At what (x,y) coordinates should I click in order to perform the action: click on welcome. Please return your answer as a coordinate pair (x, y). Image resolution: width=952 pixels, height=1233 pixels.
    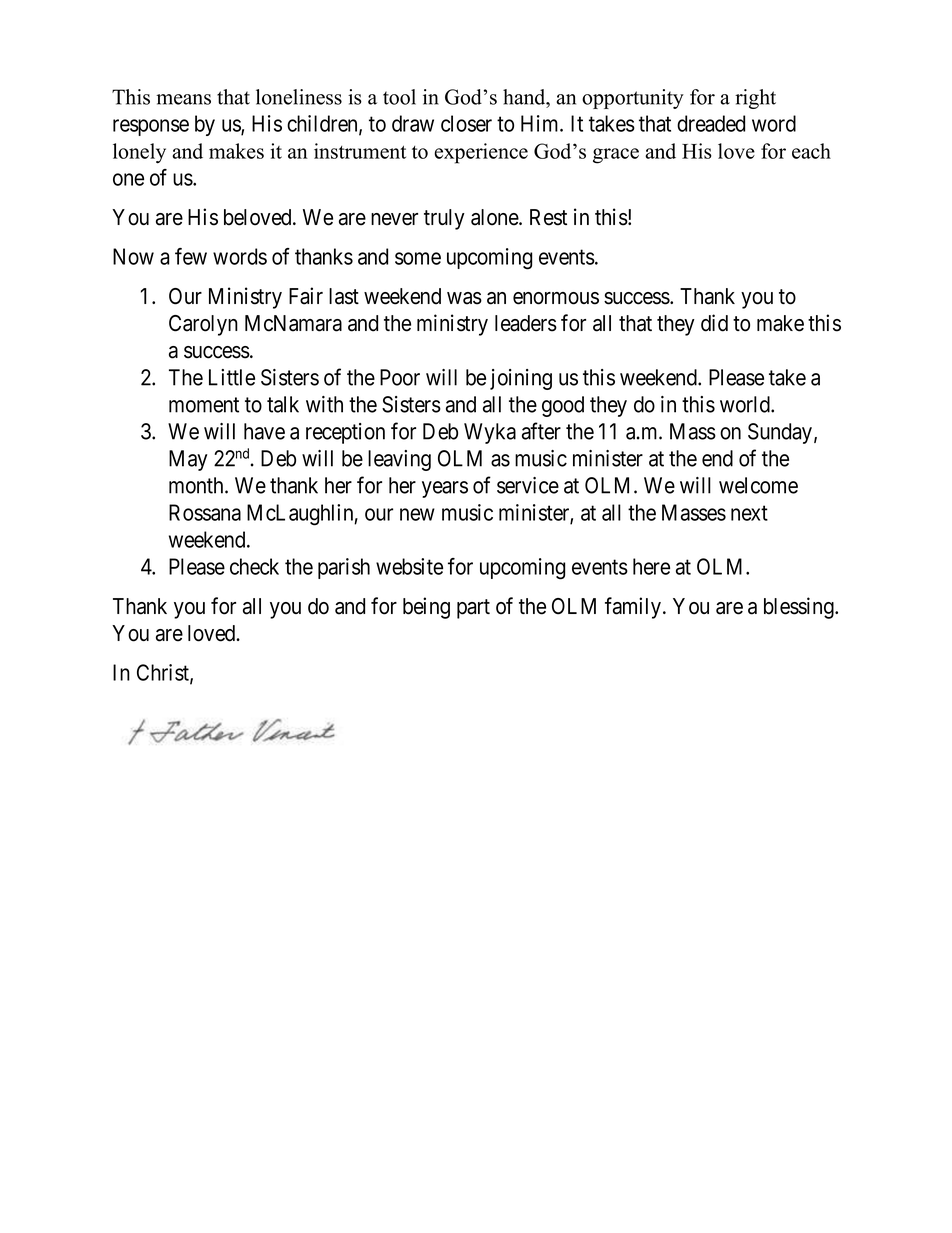
    Looking at the image, I should click on (758, 485).
